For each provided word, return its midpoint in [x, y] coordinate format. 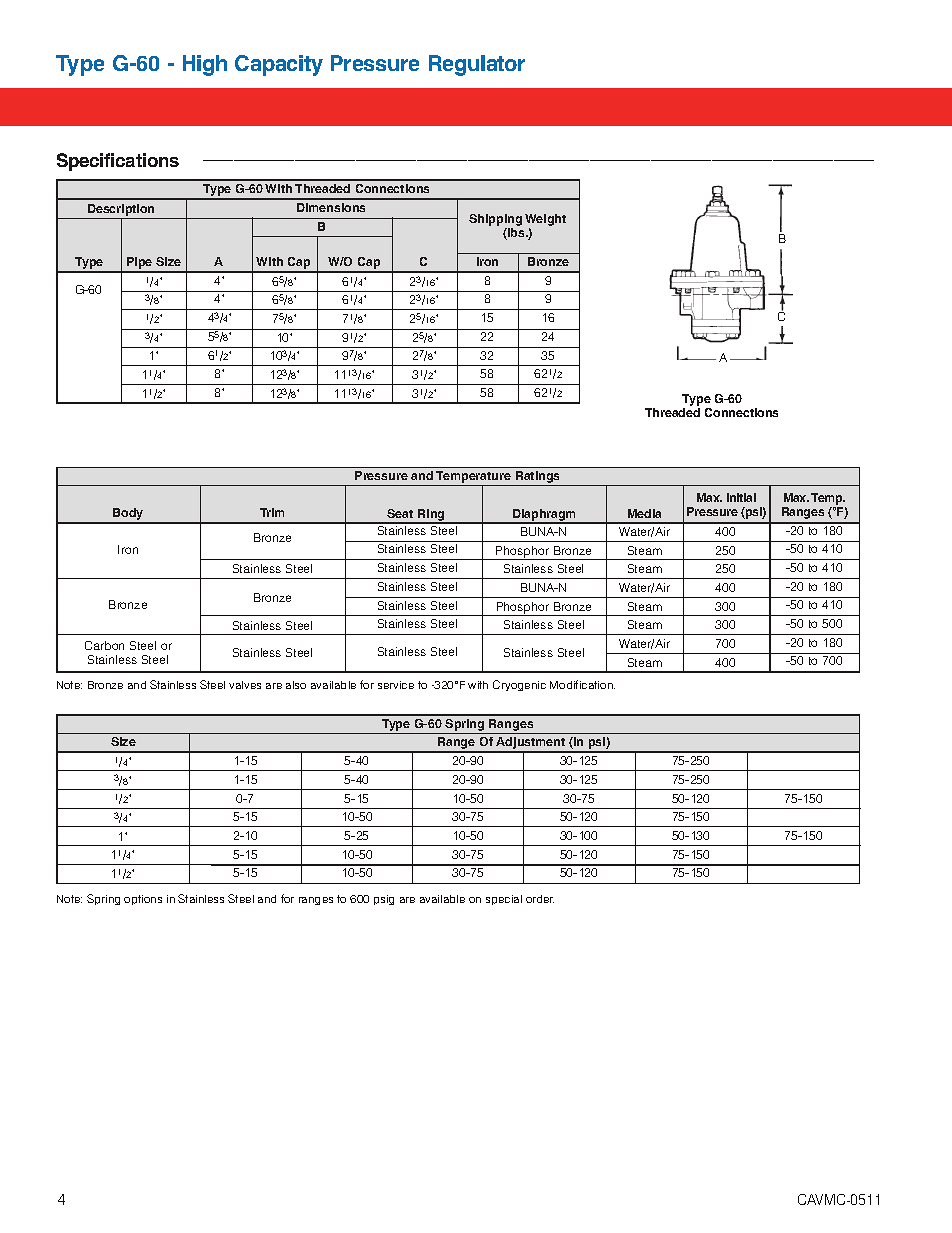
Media [644, 513]
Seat [400, 513]
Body [128, 515]
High [205, 65]
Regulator [477, 65]
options [143, 900]
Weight [545, 221]
